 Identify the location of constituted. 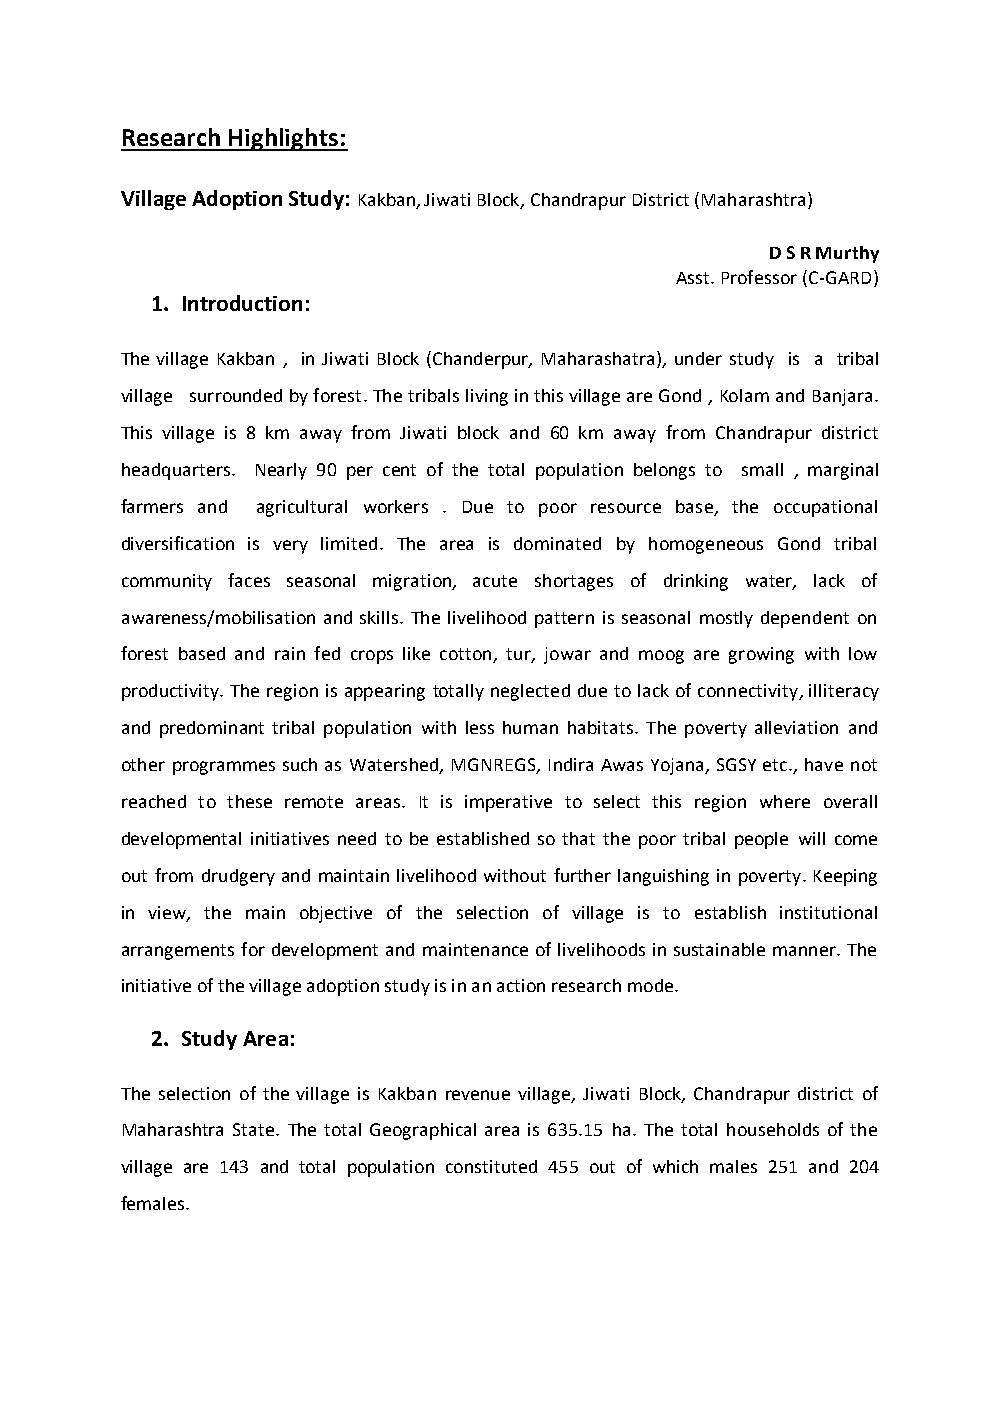
(491, 1166).
